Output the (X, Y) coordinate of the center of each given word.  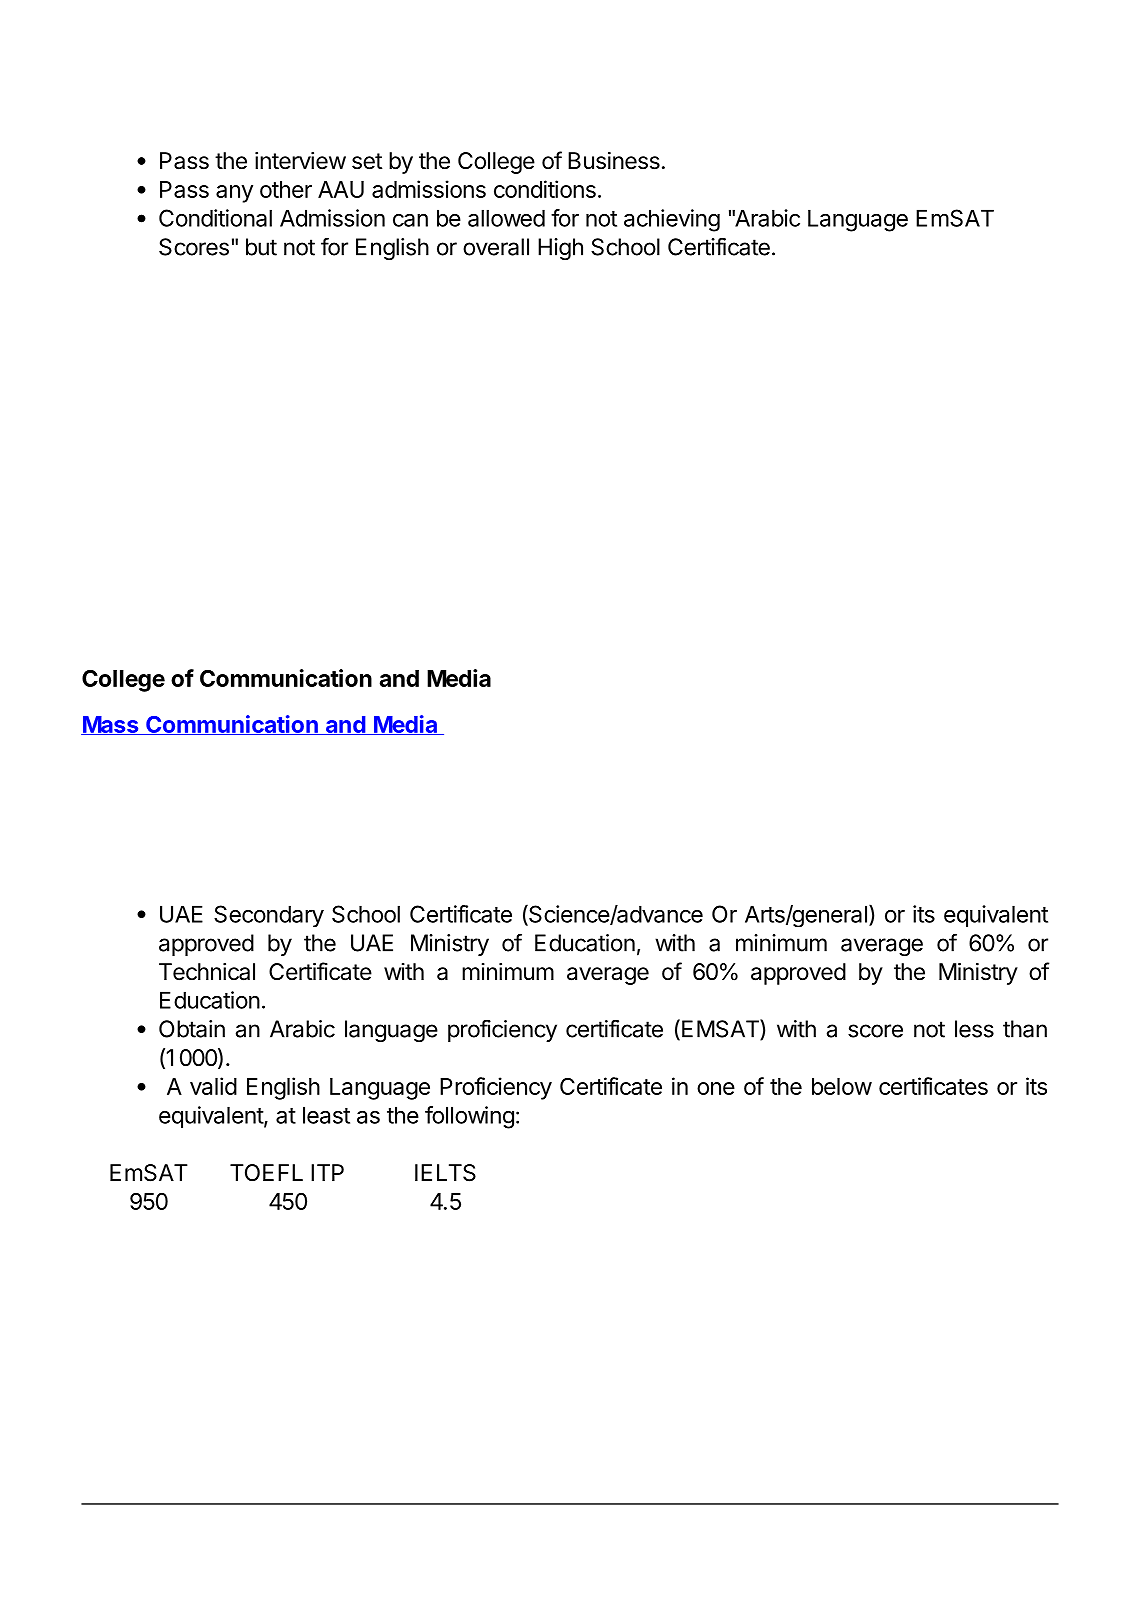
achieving (672, 220)
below (842, 1086)
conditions (545, 189)
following (469, 1117)
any (234, 194)
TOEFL (266, 1172)
